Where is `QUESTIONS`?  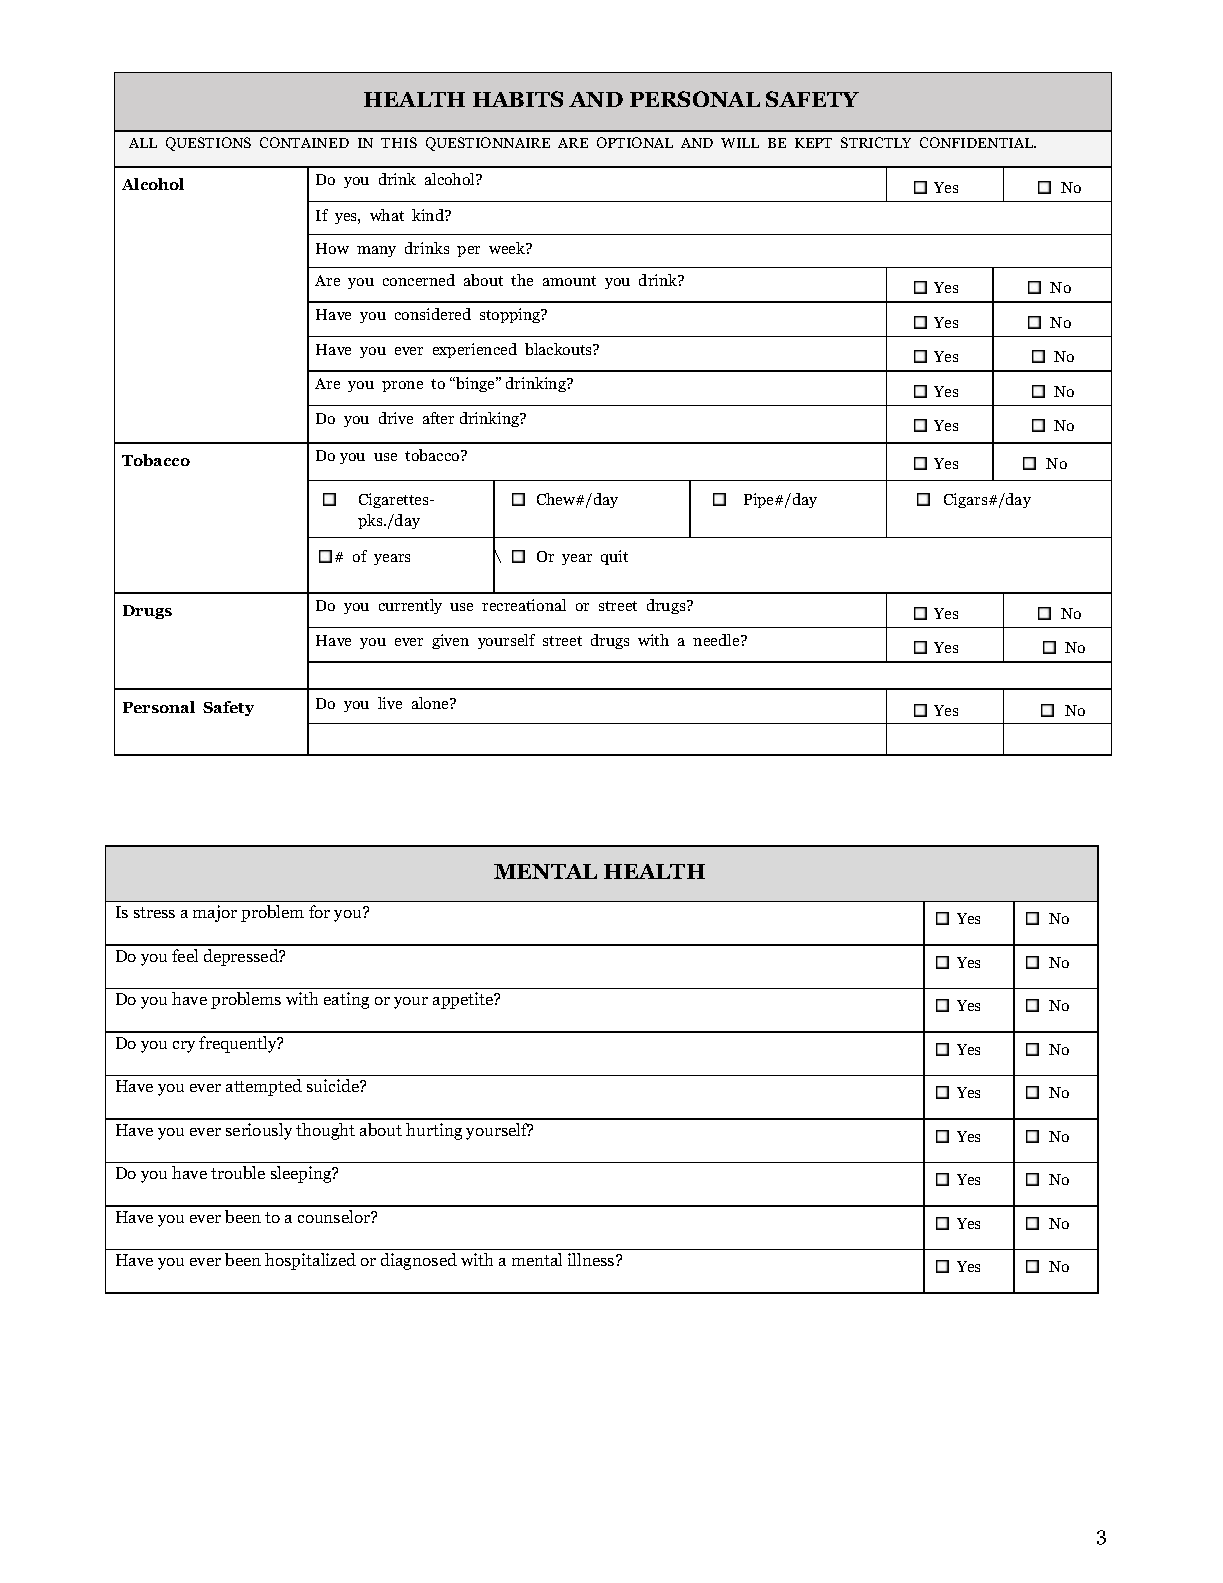 QUESTIONS is located at coordinates (208, 144).
